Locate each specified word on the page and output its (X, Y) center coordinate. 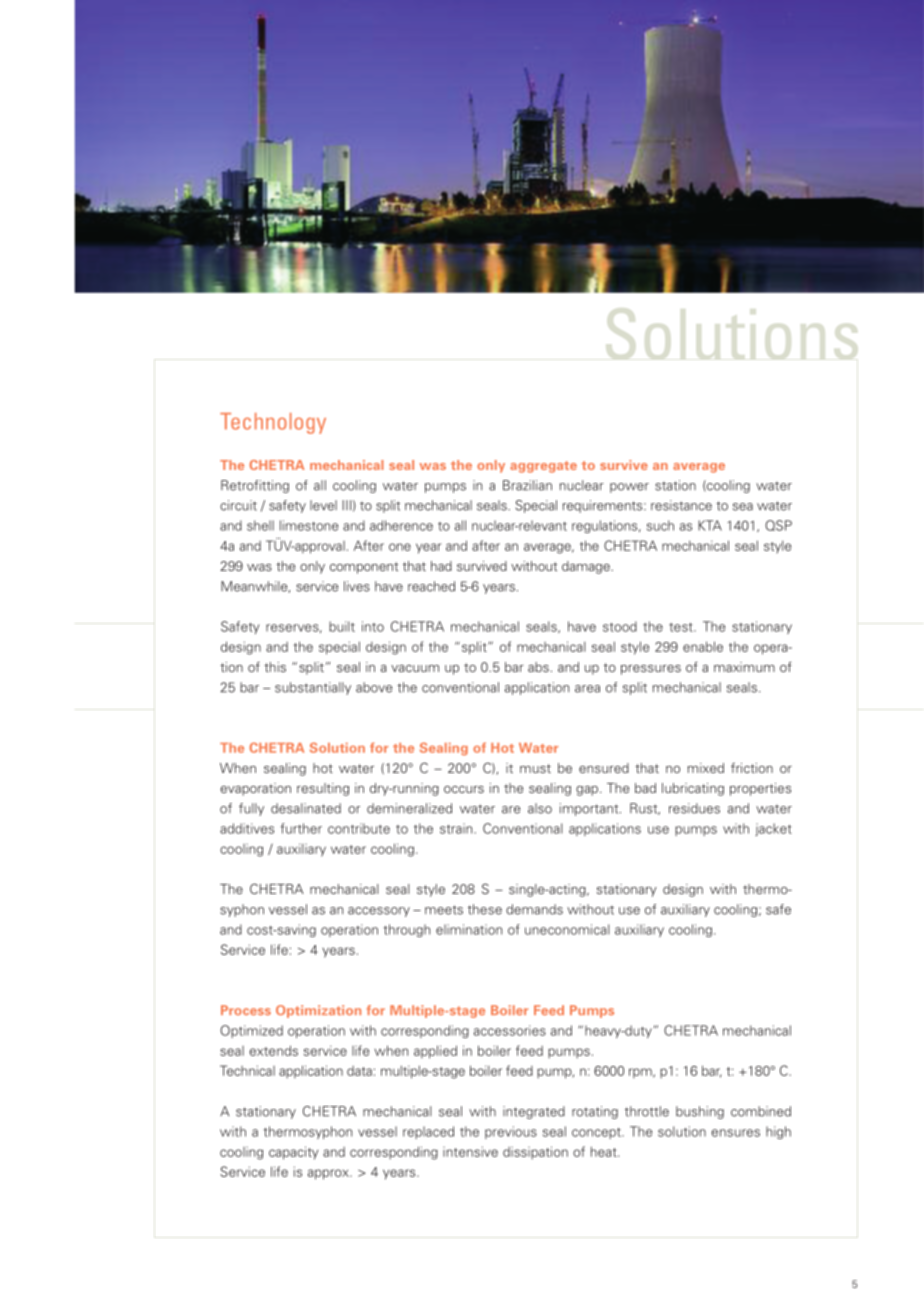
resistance (681, 505)
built (342, 626)
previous (511, 1132)
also (540, 808)
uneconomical (567, 929)
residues (694, 808)
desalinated (306, 808)
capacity (293, 1153)
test (682, 627)
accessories (510, 1030)
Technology (273, 423)
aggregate (543, 467)
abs (538, 667)
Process (246, 1010)
